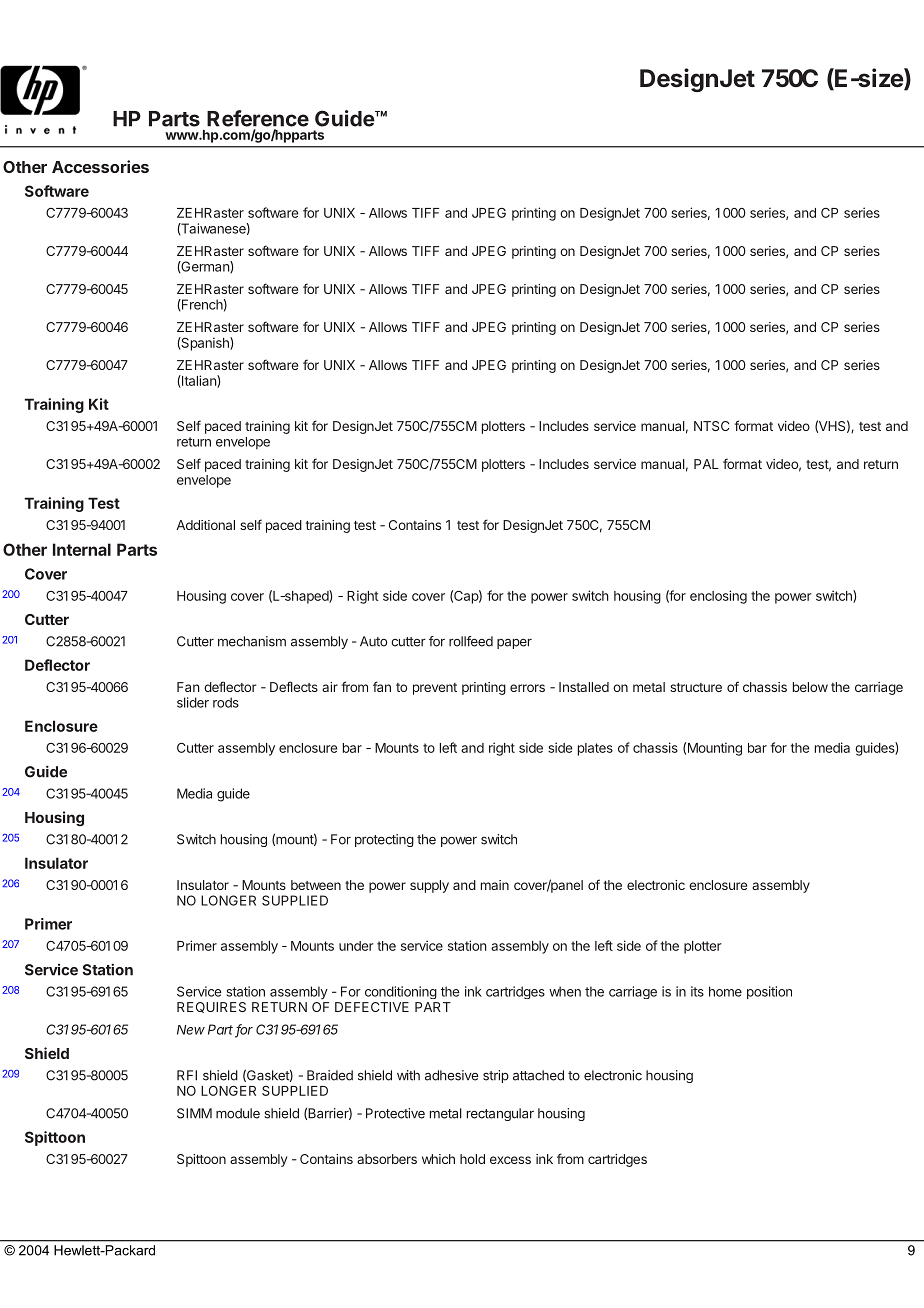 The image size is (924, 1308). I want to click on module, so click(238, 1113).
